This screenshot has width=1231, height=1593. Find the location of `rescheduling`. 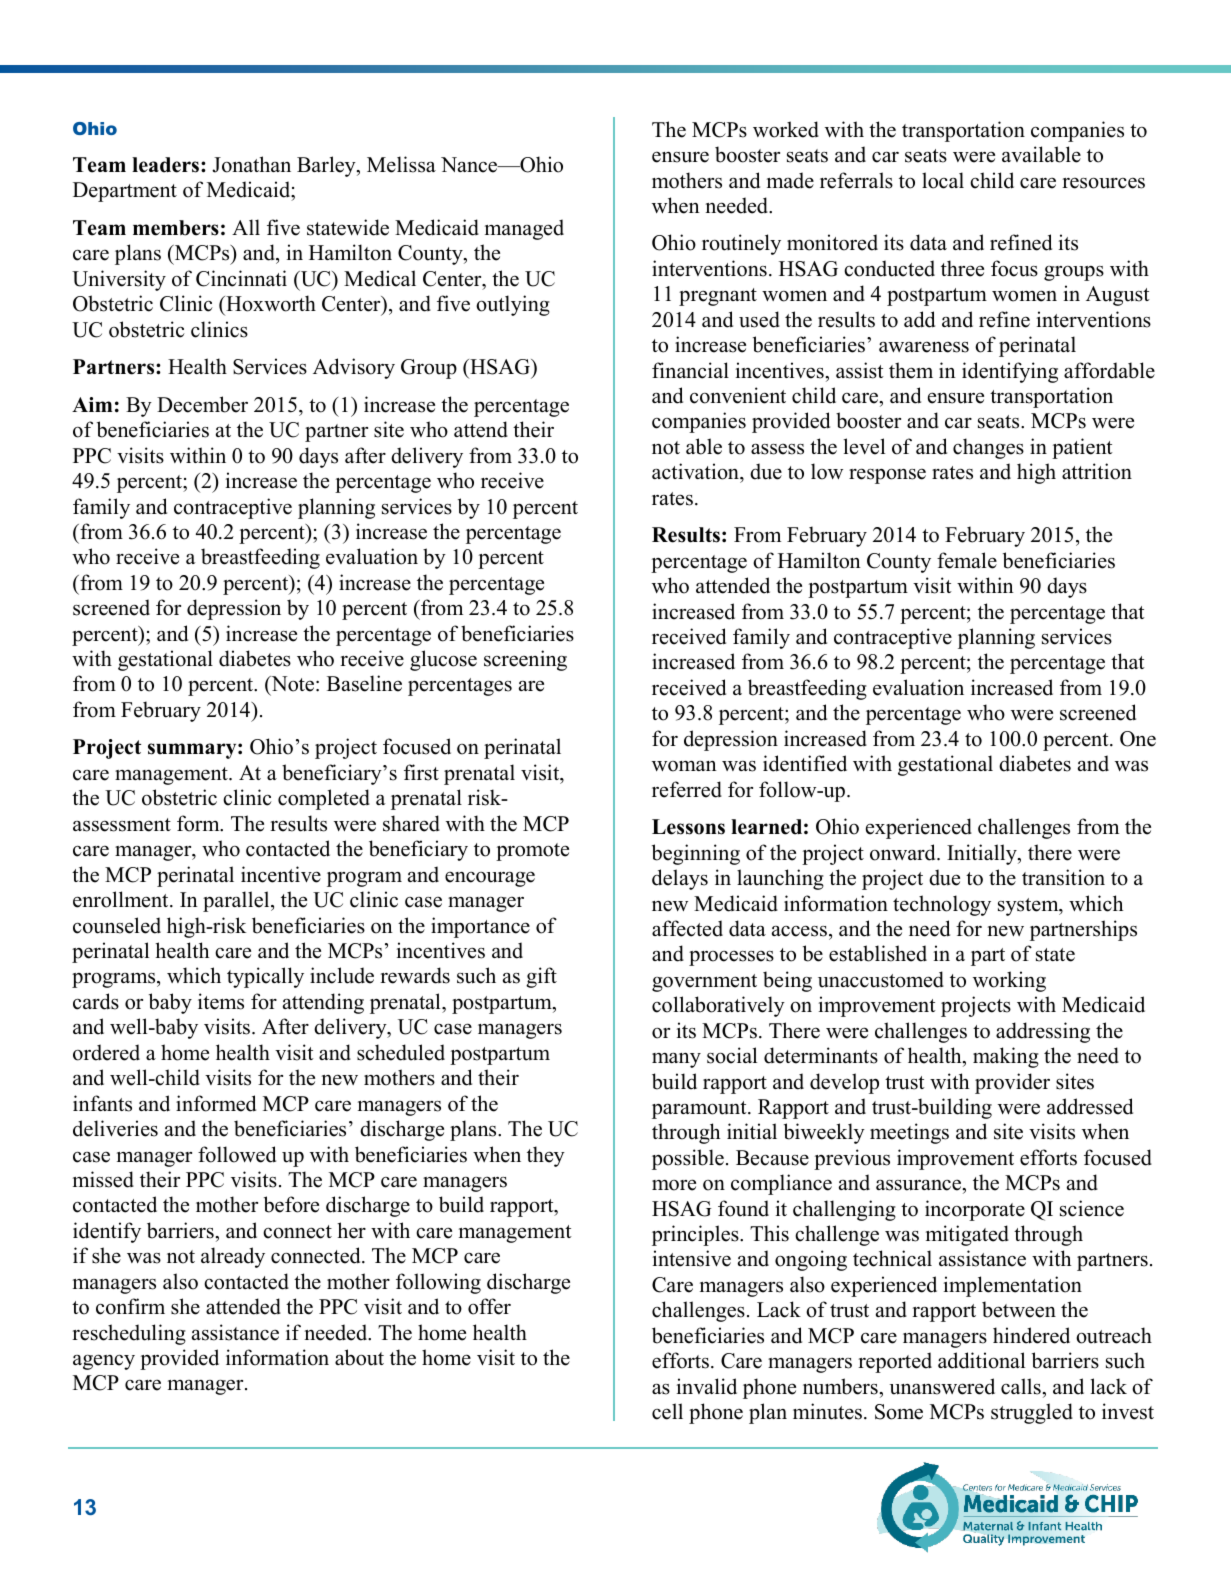

rescheduling is located at coordinates (129, 1334).
